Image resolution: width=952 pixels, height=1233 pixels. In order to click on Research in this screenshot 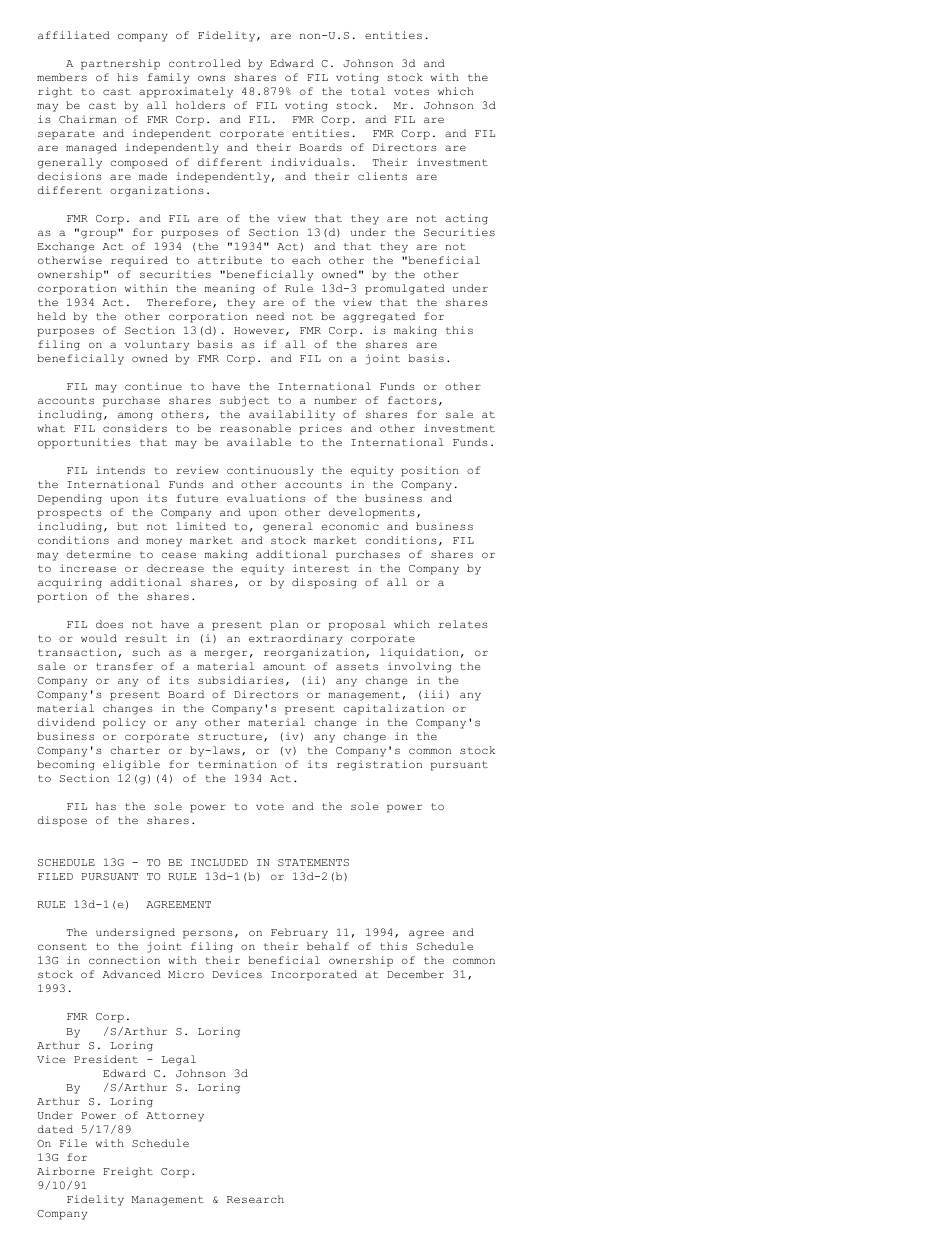, I will do `click(255, 1199)`.
